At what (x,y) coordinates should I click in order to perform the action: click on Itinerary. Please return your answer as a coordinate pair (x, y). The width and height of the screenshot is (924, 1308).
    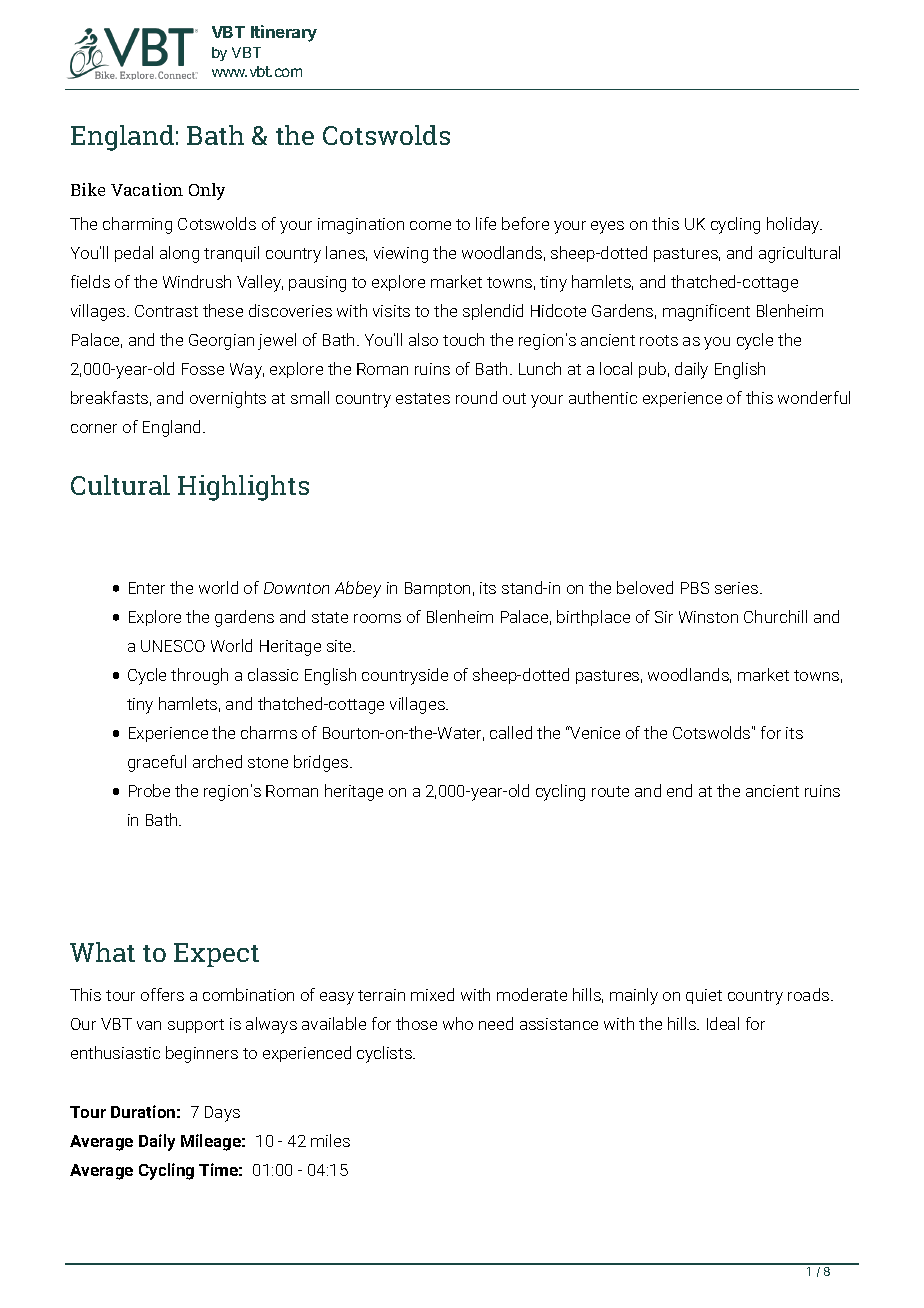
    Looking at the image, I should click on (284, 33).
